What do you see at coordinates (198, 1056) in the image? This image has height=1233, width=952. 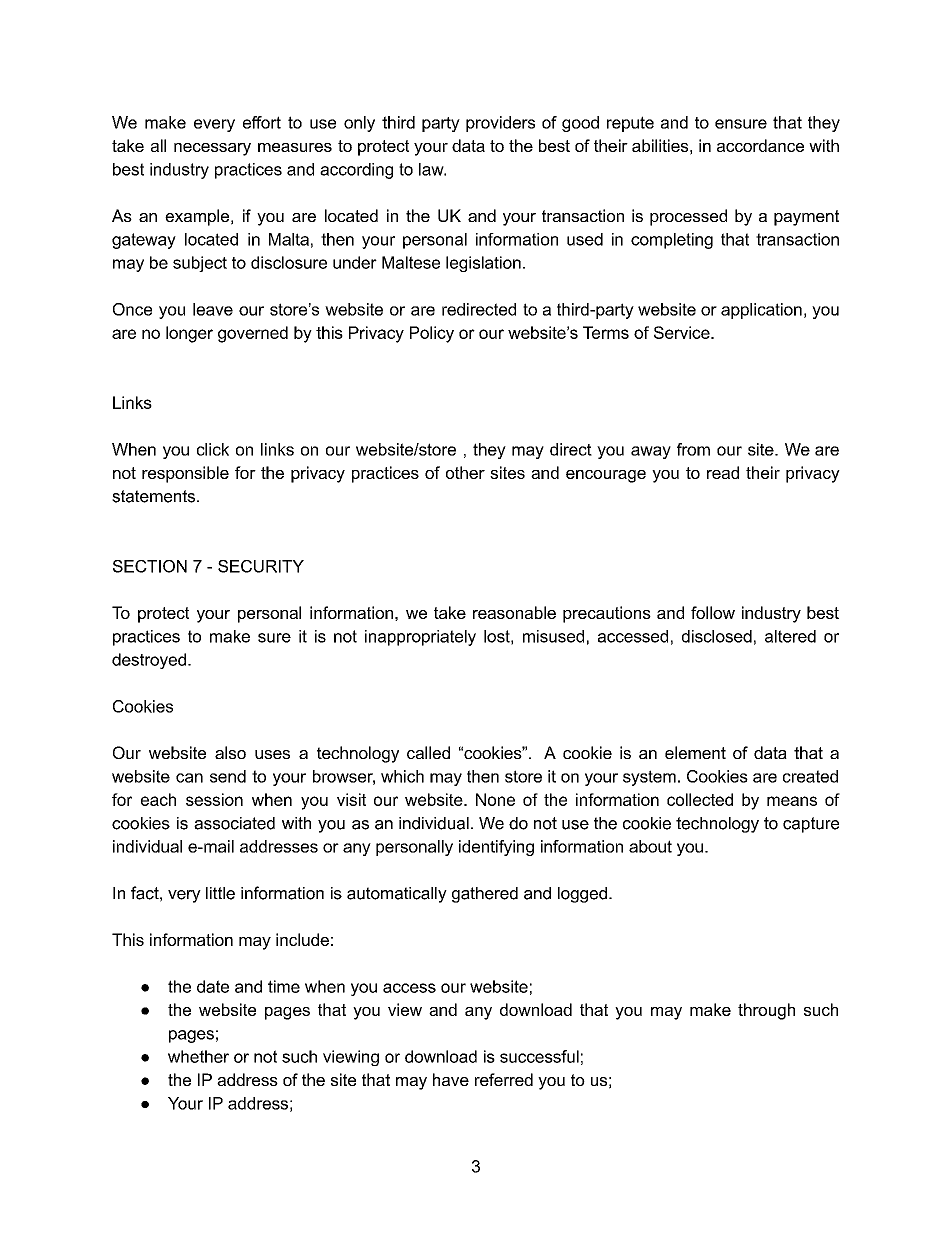 I see `whether` at bounding box center [198, 1056].
